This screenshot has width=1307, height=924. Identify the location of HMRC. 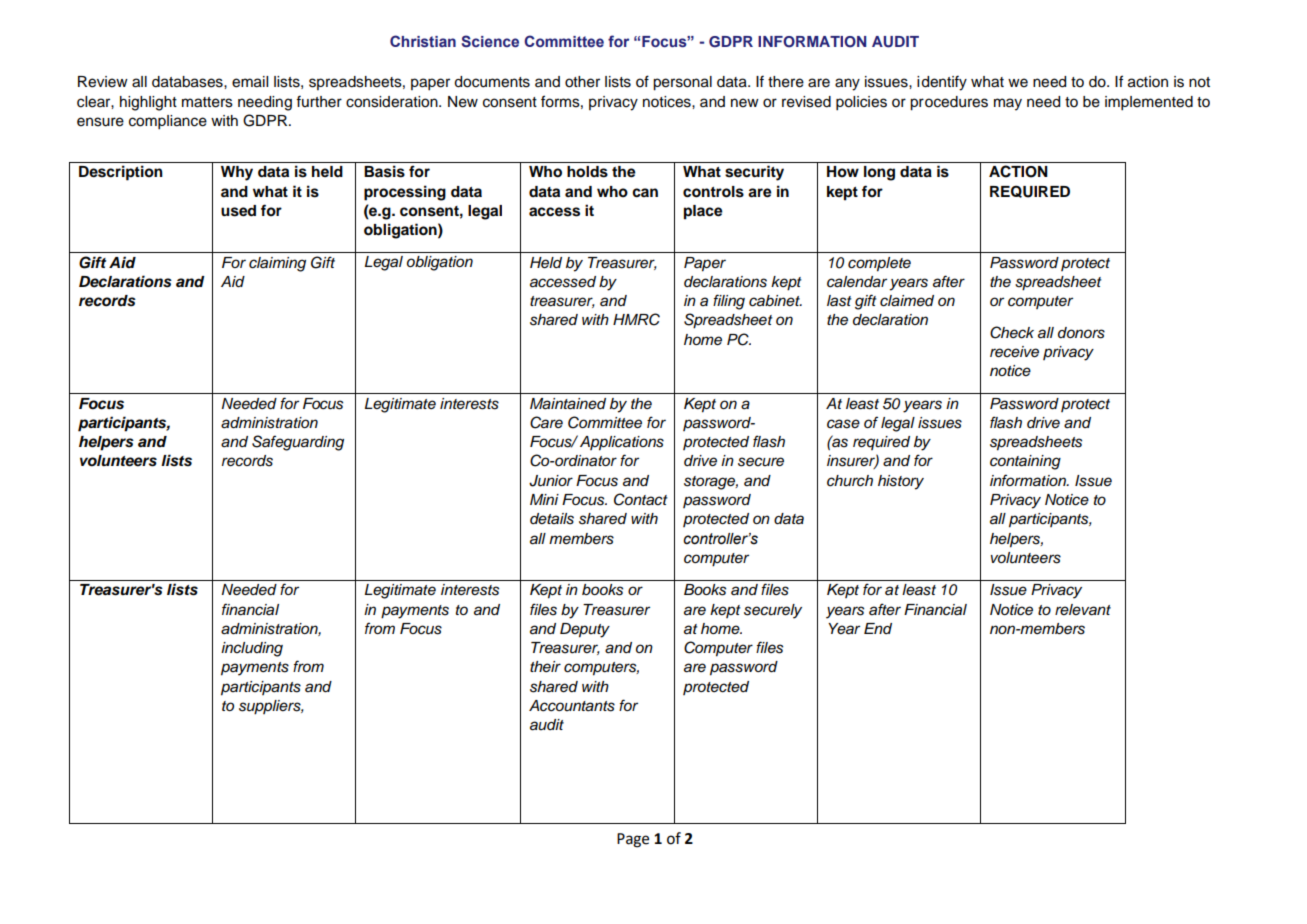
(636, 319).
